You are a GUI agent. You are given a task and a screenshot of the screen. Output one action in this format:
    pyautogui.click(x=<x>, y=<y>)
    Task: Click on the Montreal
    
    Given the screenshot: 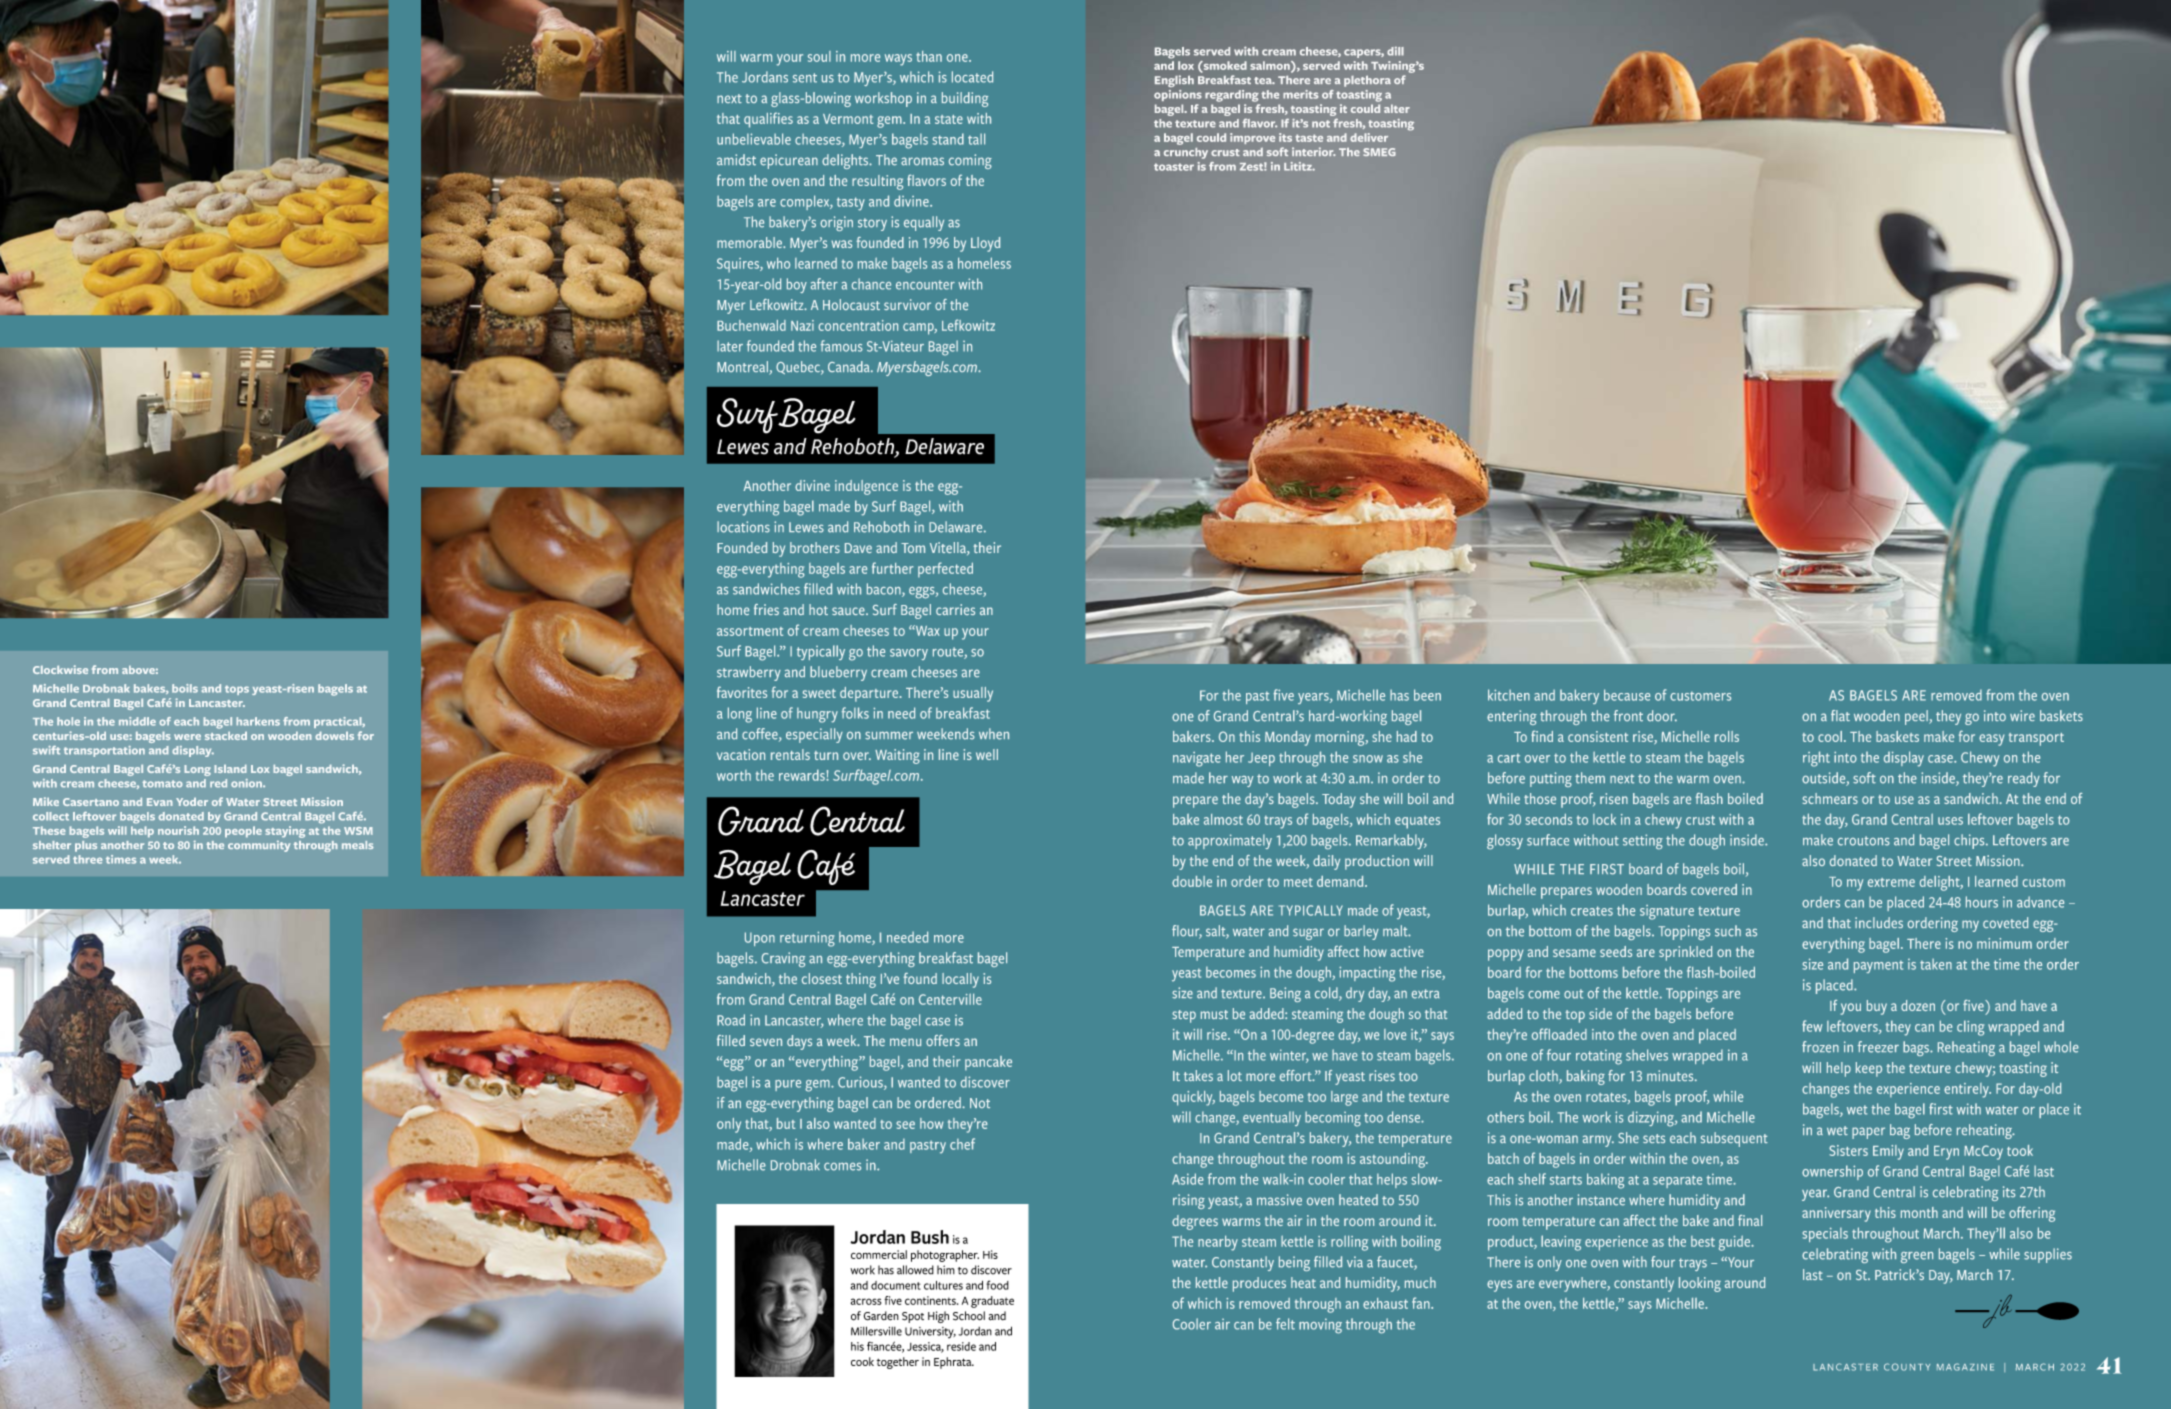 What is the action you would take?
    pyautogui.click(x=743, y=368)
